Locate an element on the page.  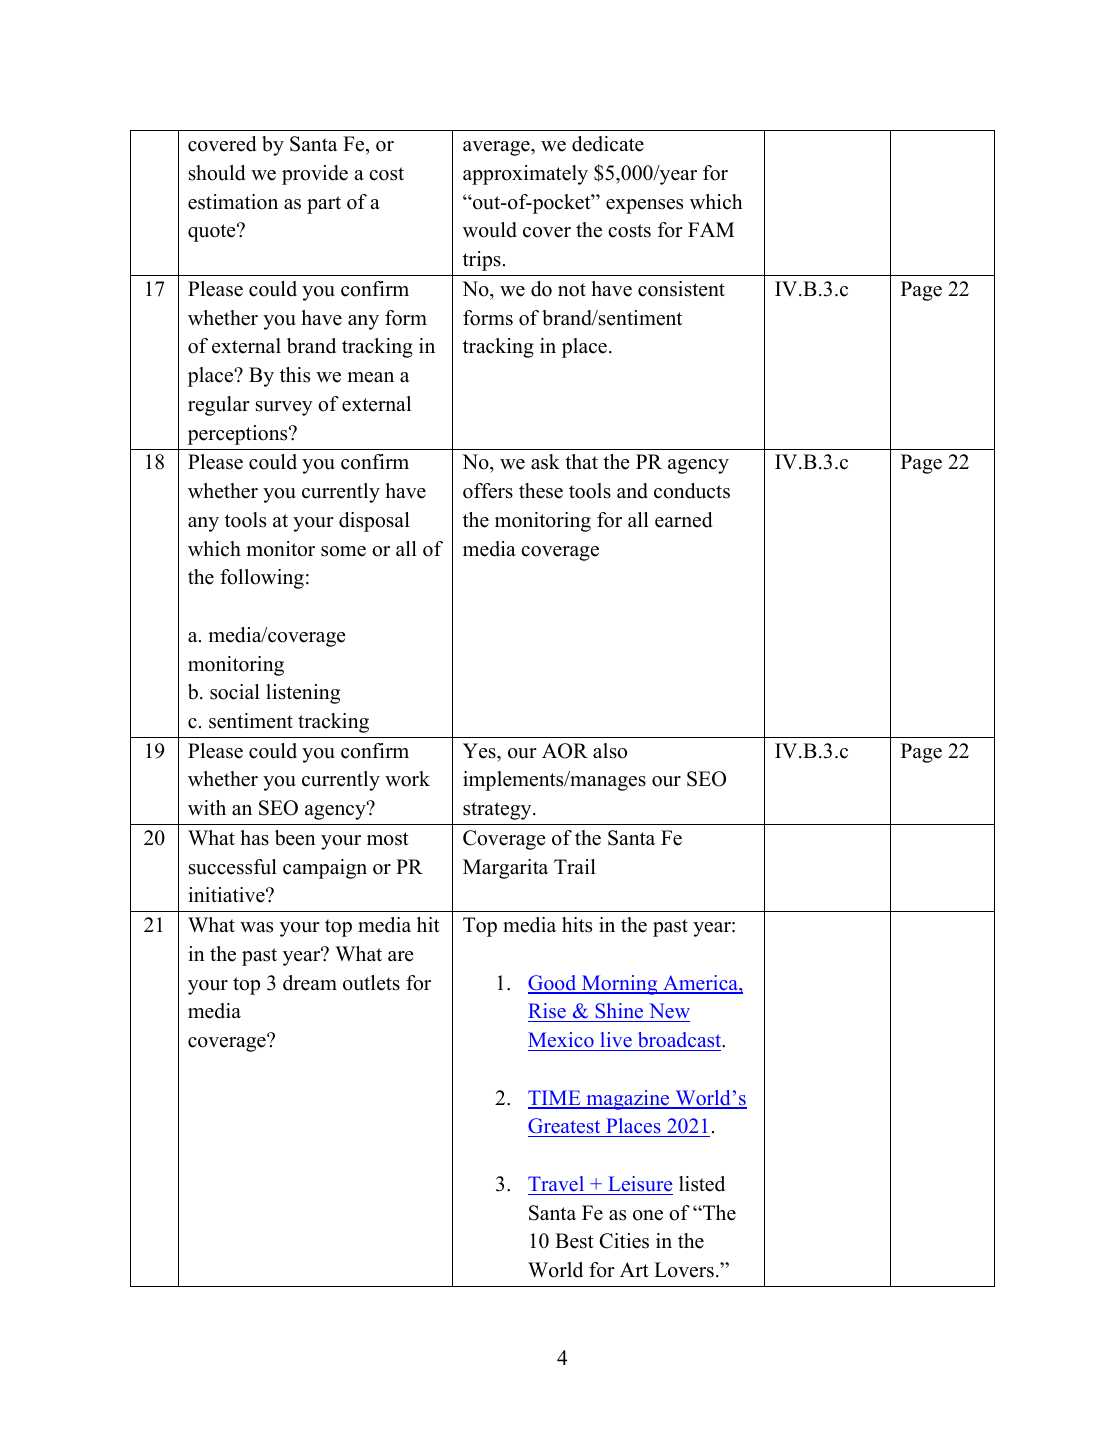
estimation is located at coordinates (233, 202).
